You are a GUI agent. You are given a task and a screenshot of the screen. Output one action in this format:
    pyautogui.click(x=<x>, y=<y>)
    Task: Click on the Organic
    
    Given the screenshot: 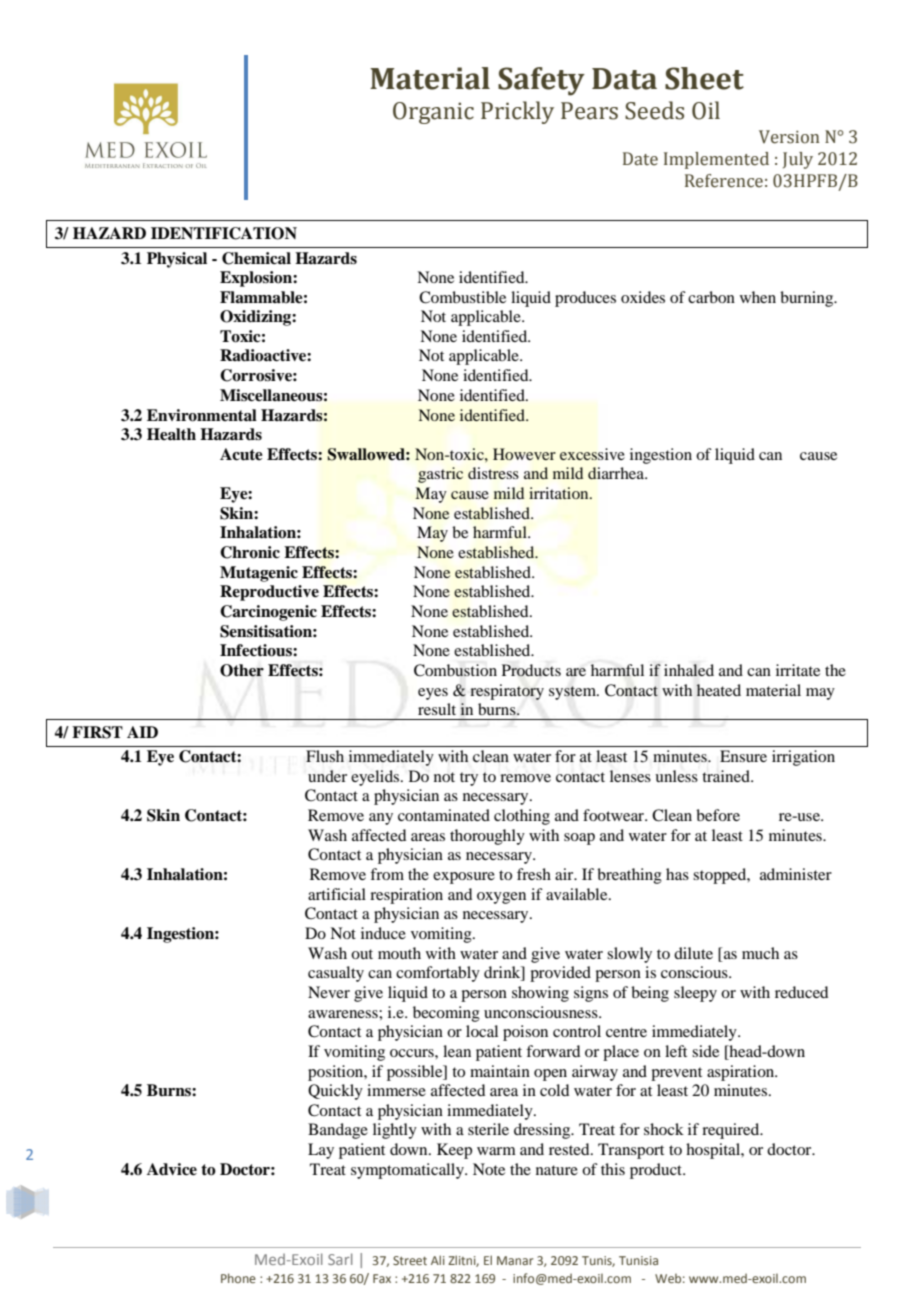 What is the action you would take?
    pyautogui.click(x=433, y=113)
